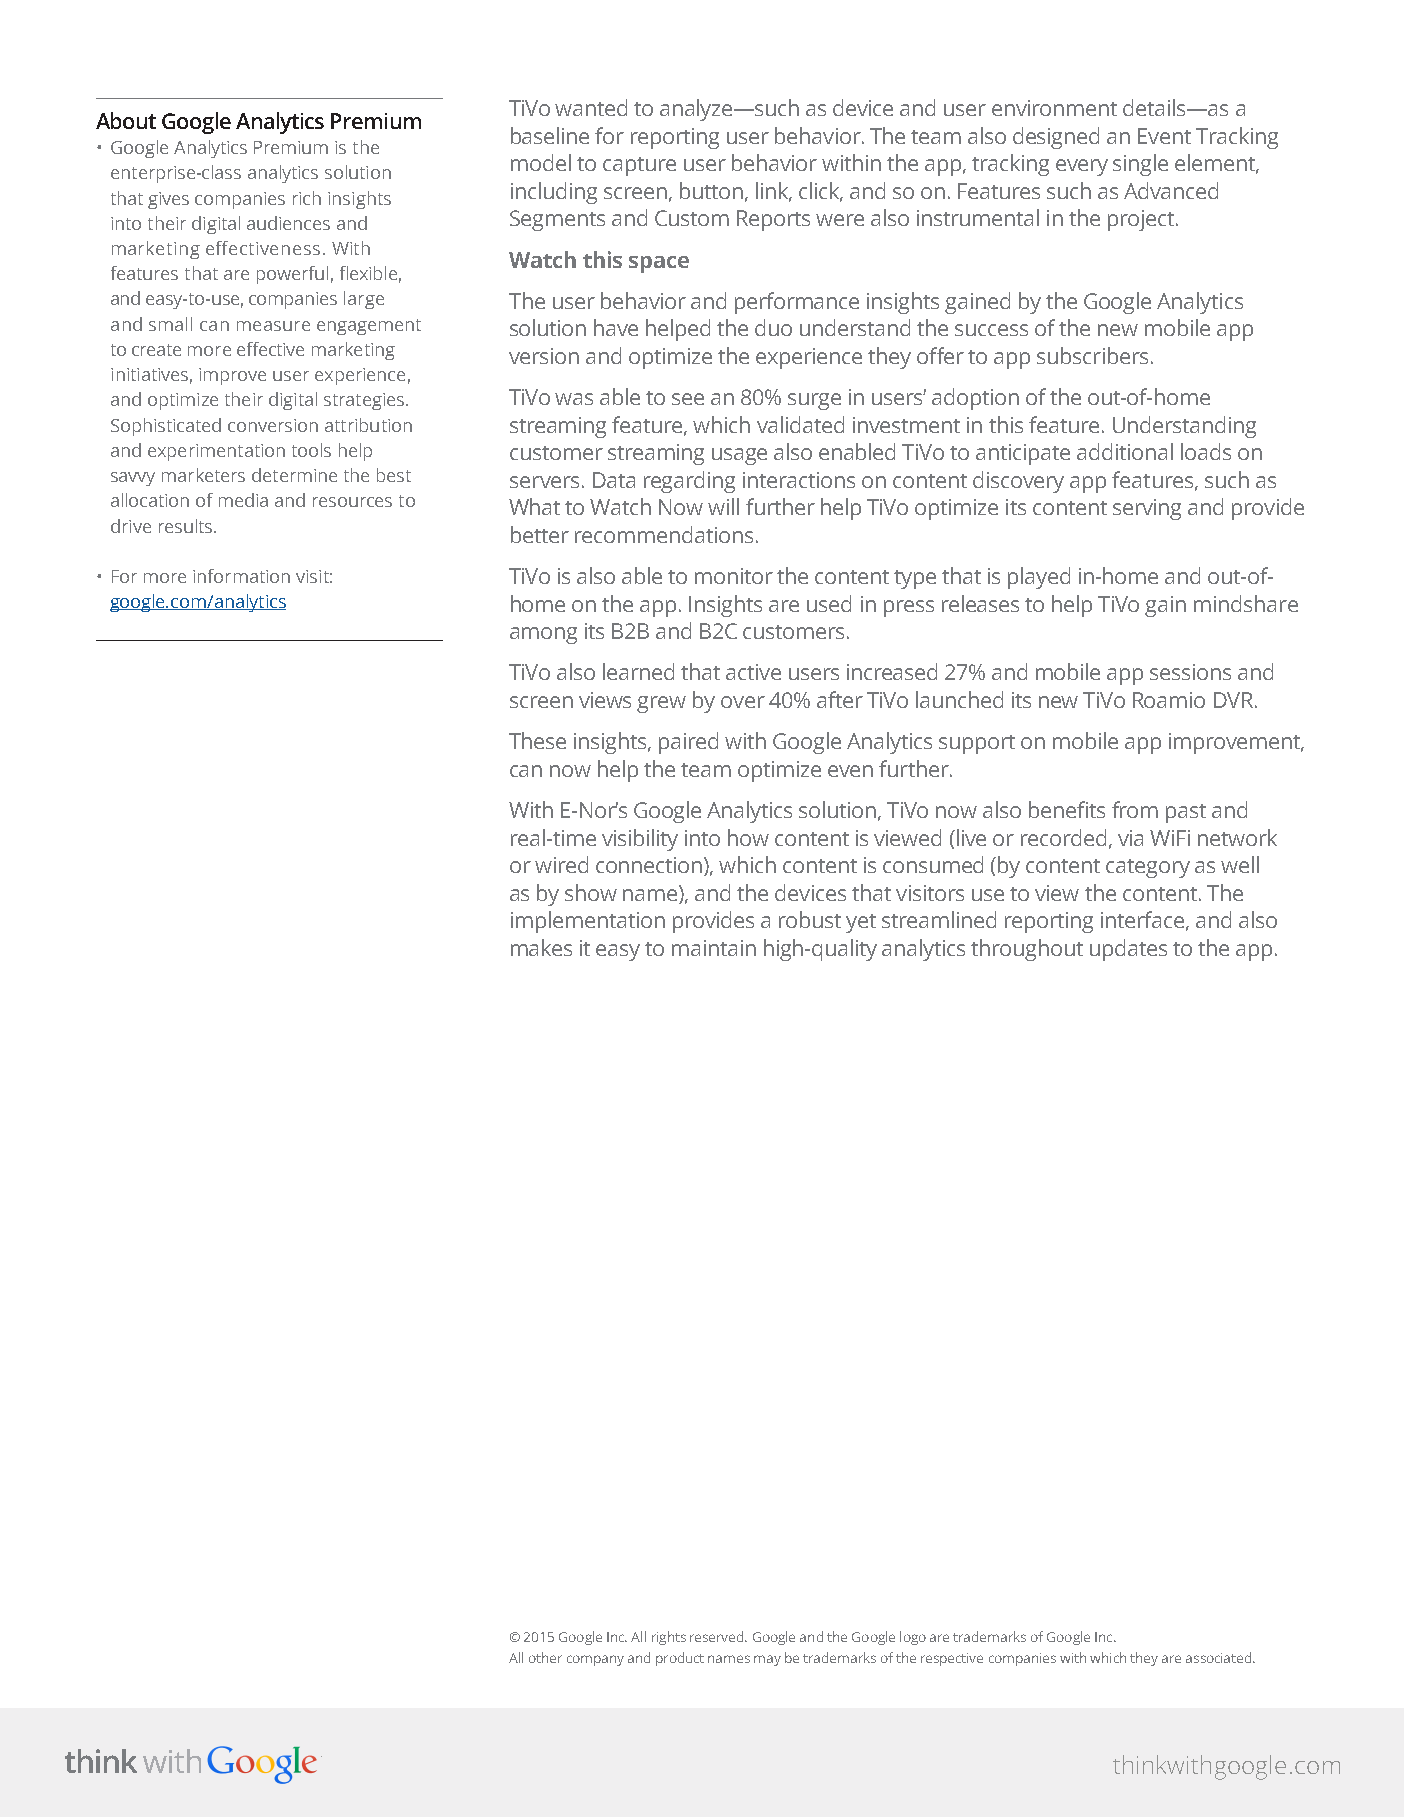 The image size is (1404, 1817). Describe the element at coordinates (545, 1657) in the screenshot. I see `other` at that location.
